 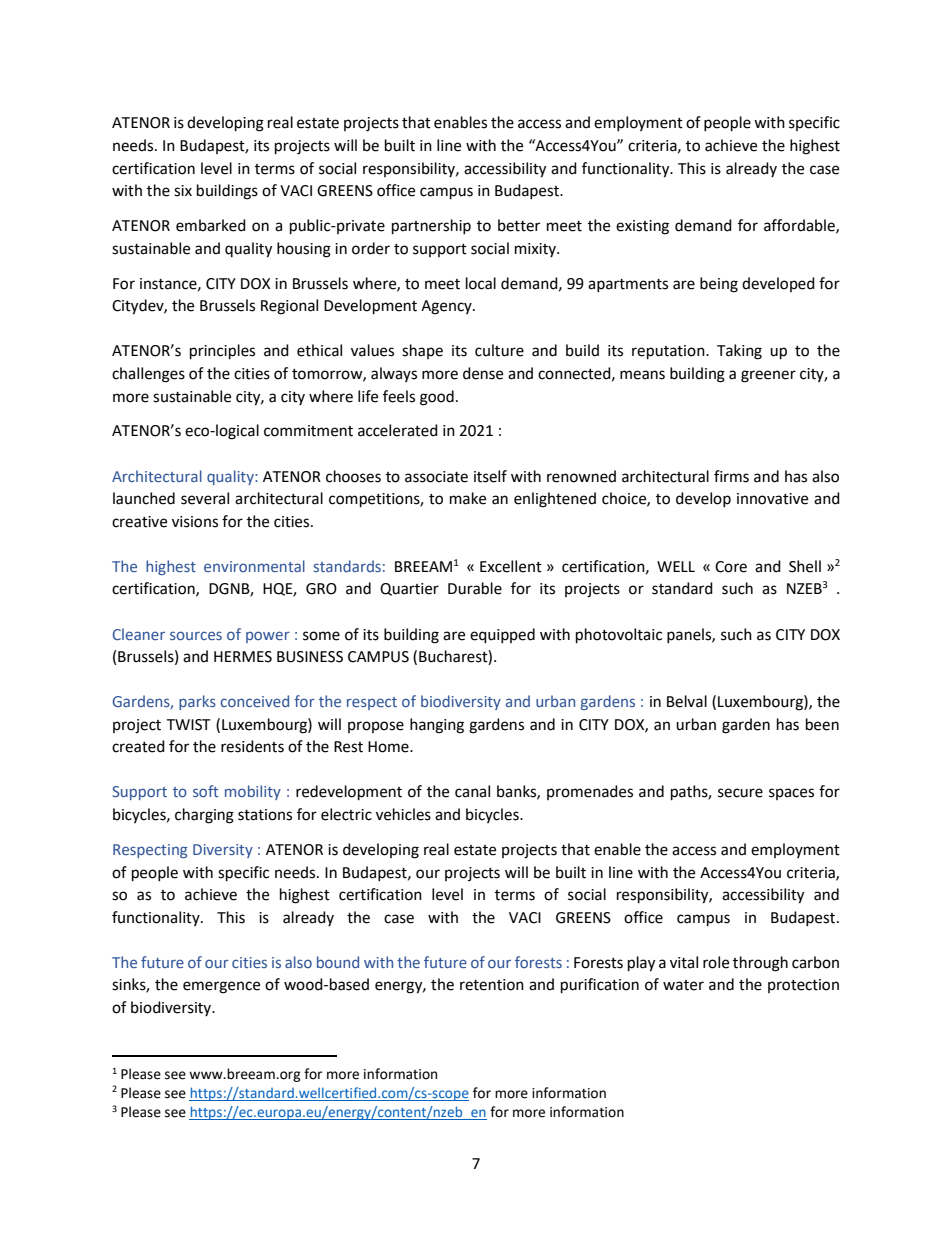 What do you see at coordinates (475, 588) in the screenshot?
I see `Durable` at bounding box center [475, 588].
